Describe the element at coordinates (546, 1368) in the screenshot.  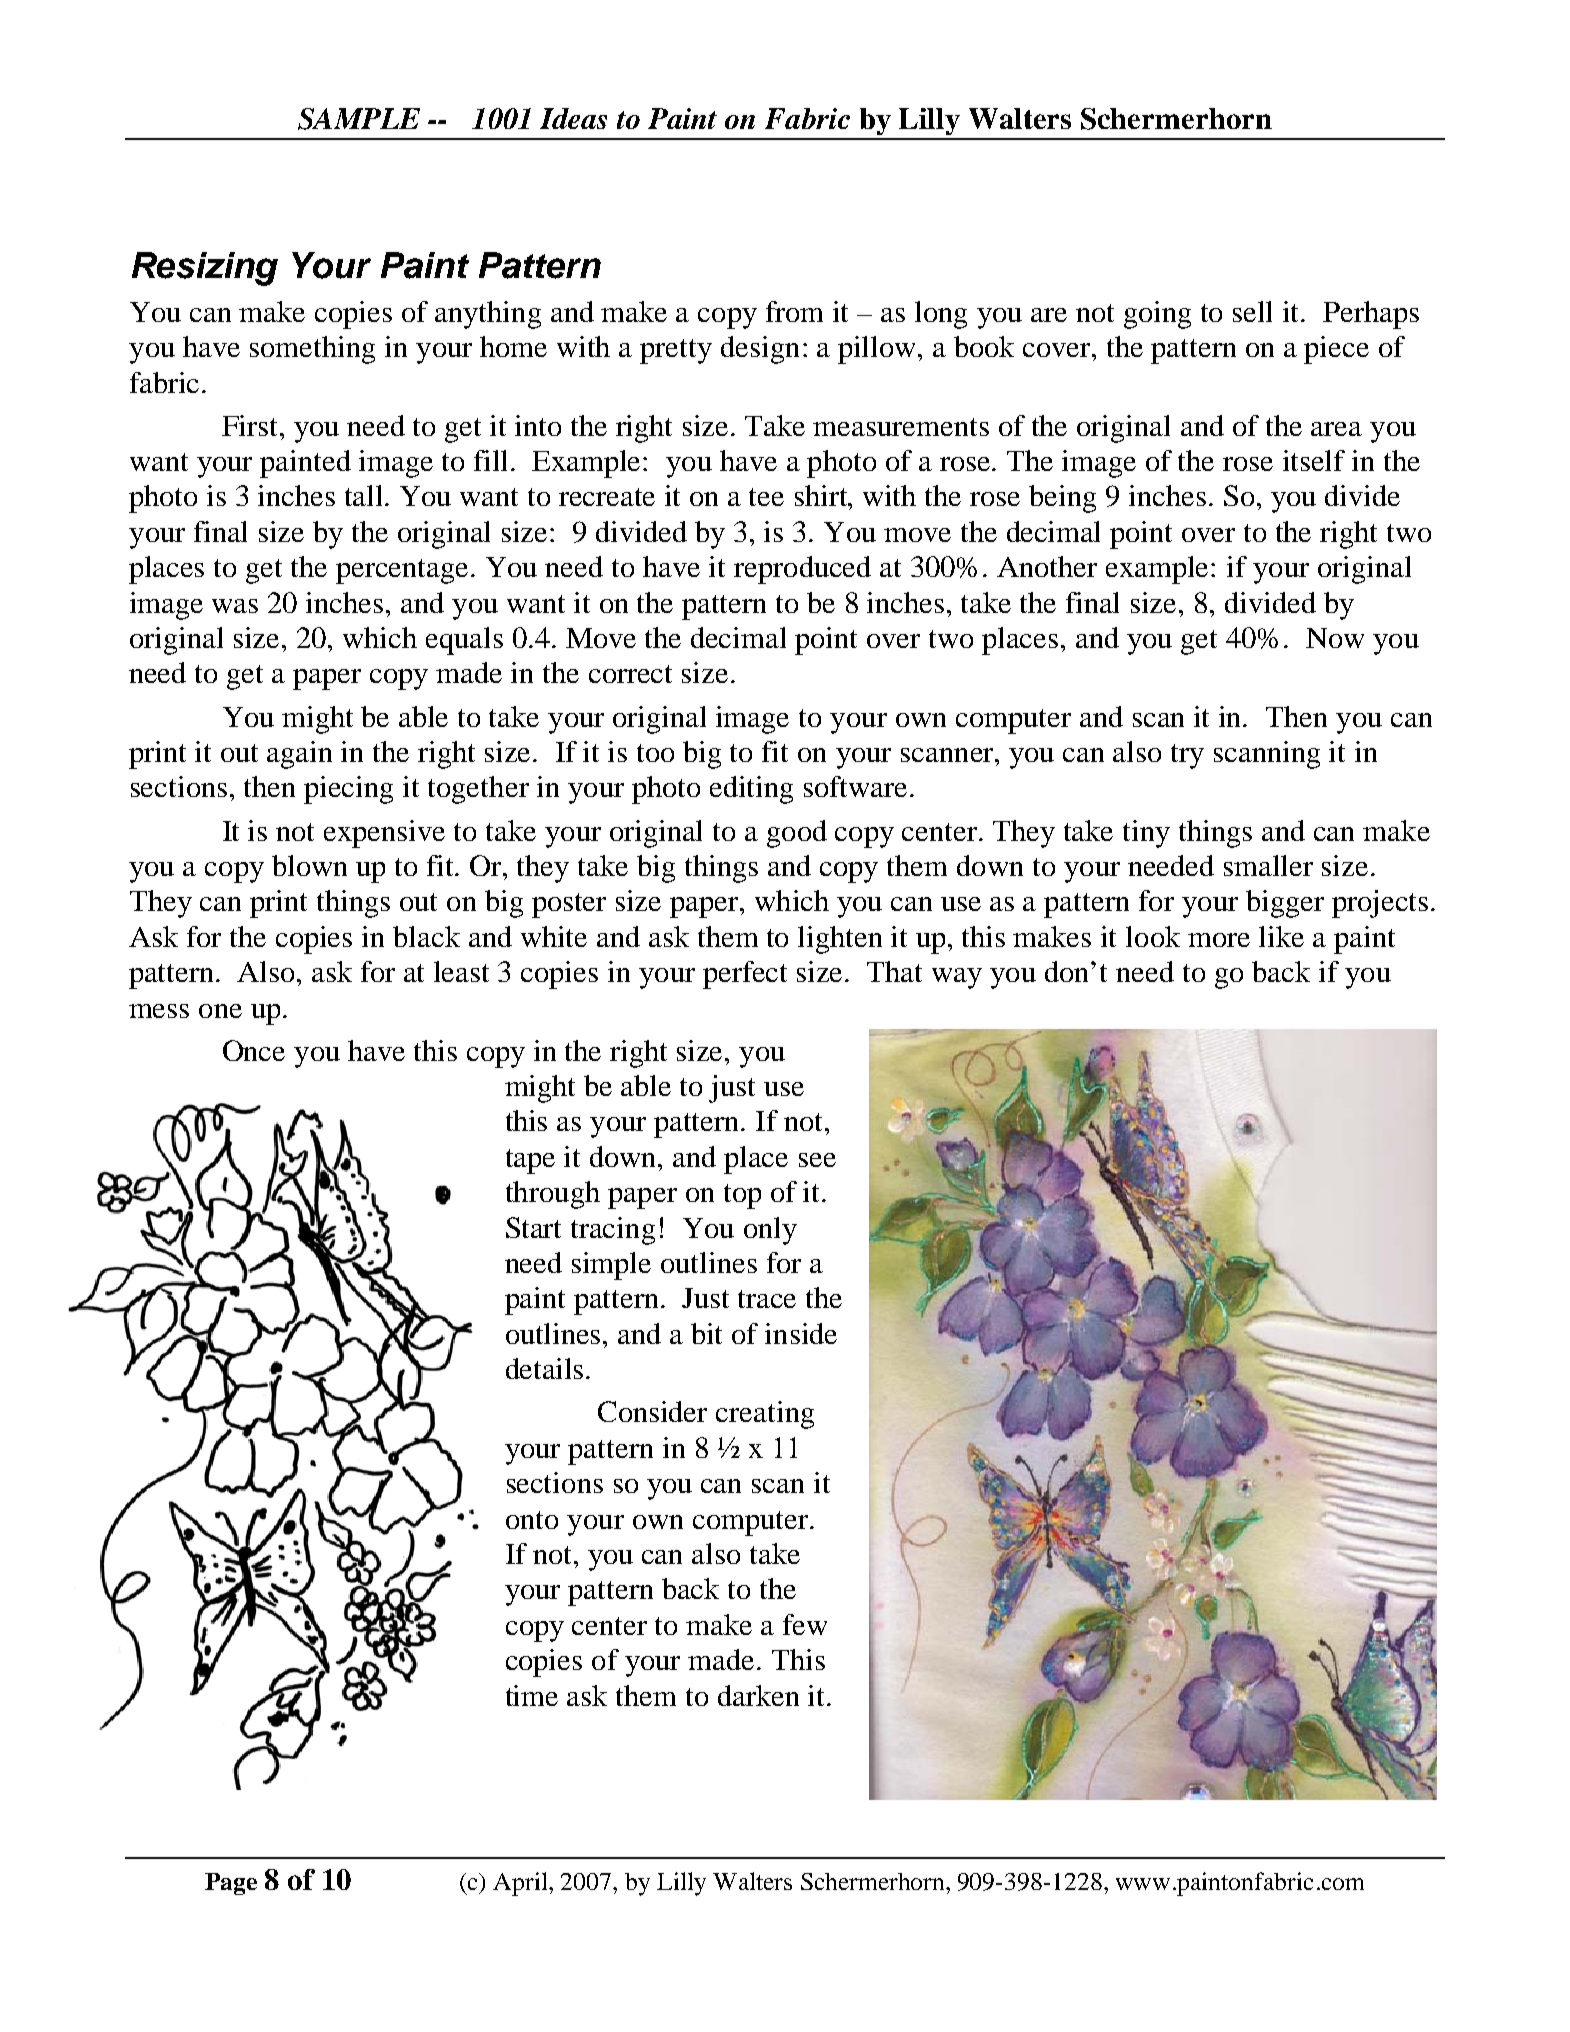
I see `details` at that location.
